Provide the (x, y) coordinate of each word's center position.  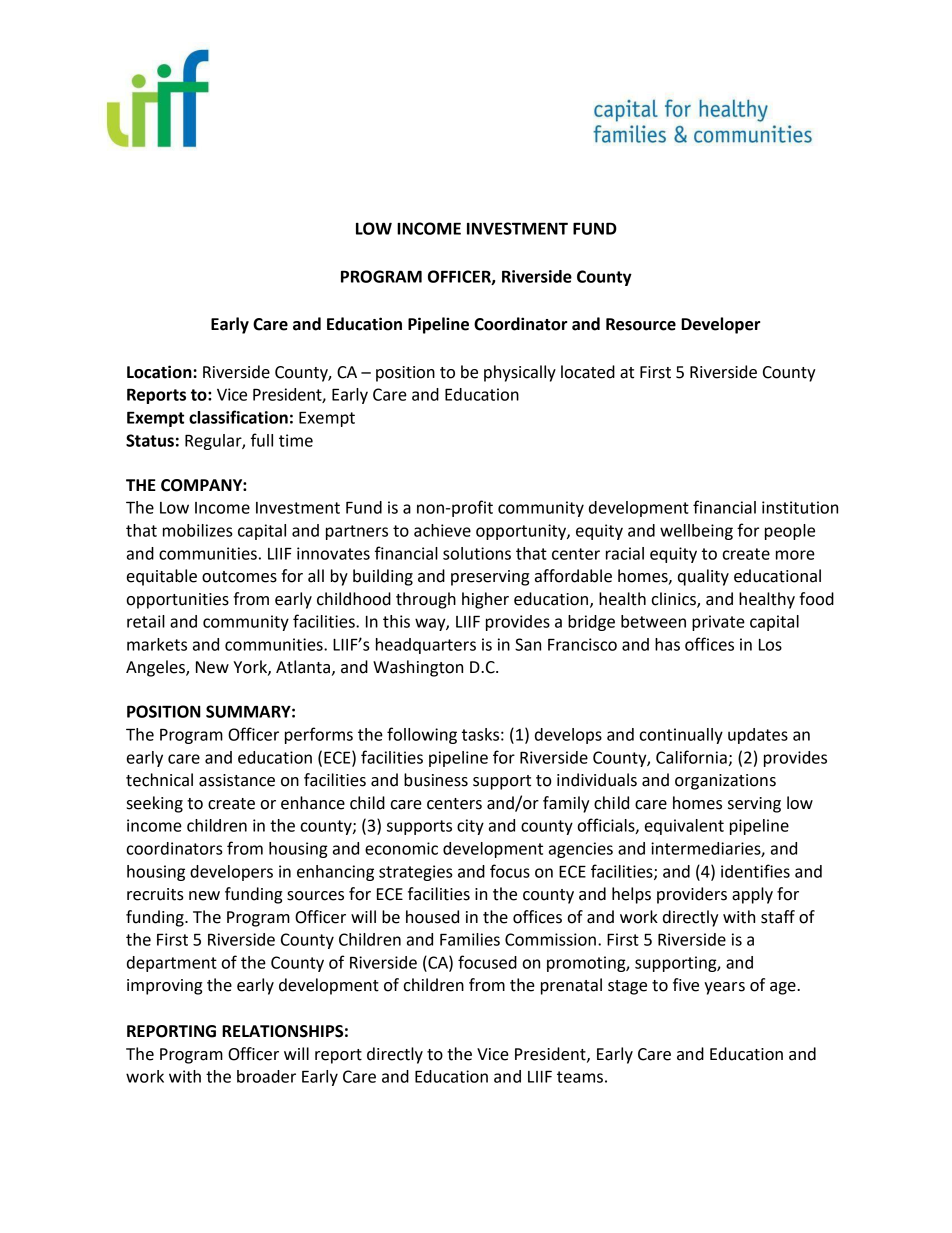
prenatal (571, 986)
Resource (641, 324)
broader (266, 1076)
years (724, 988)
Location (160, 372)
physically (520, 373)
